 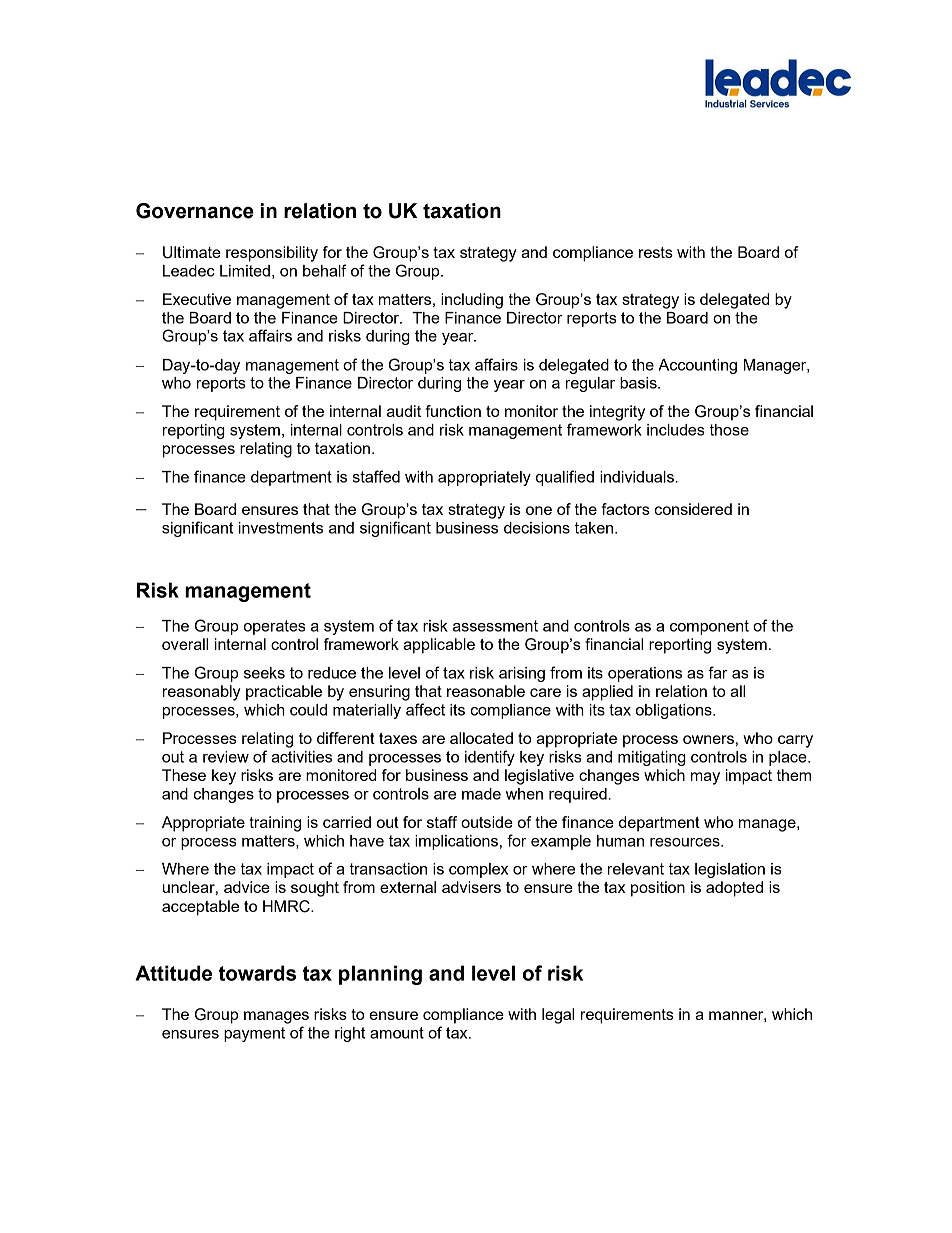 I want to click on assessment, so click(x=495, y=626).
